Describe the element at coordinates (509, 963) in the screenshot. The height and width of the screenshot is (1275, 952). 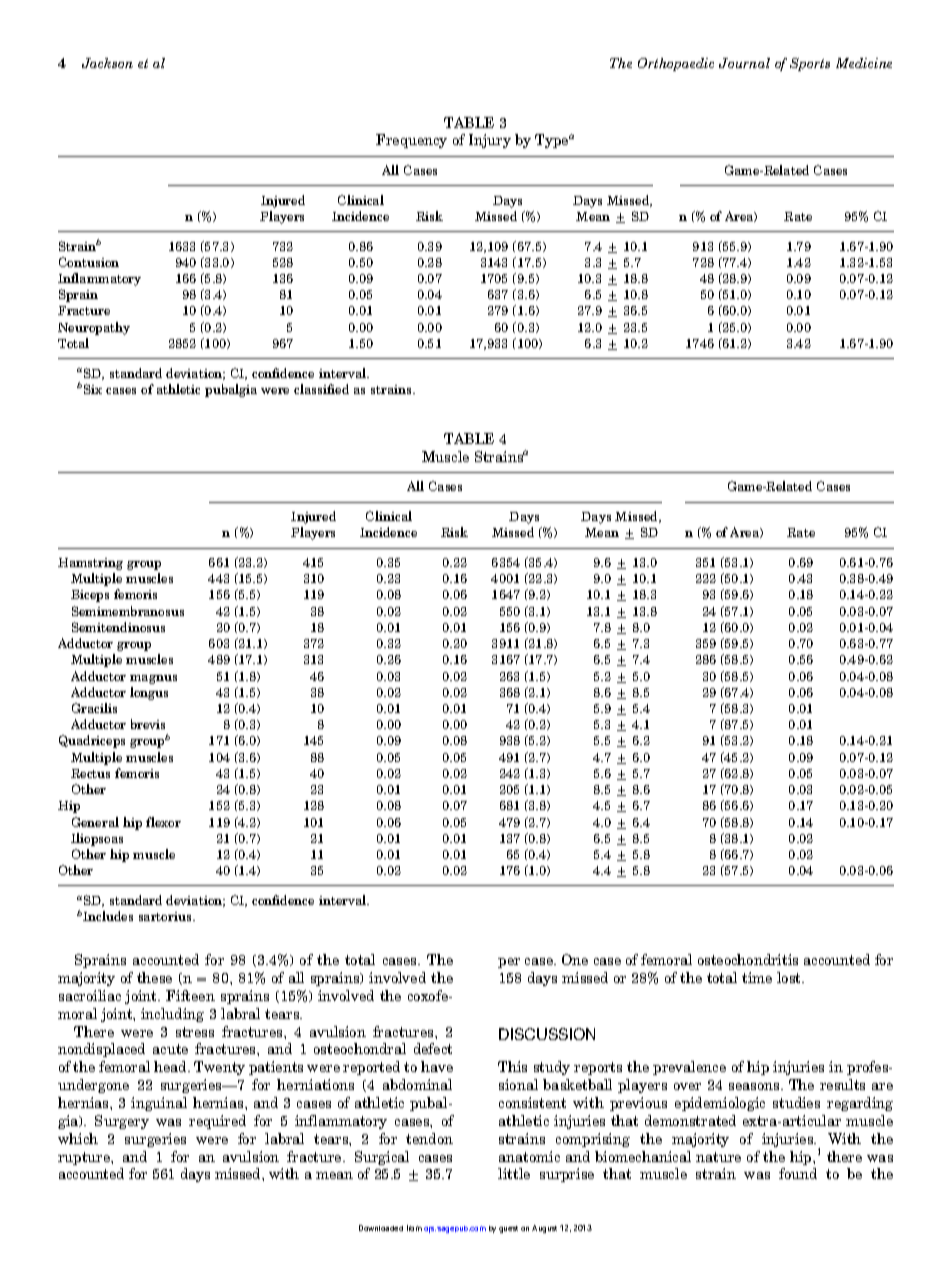
I see `per` at that location.
